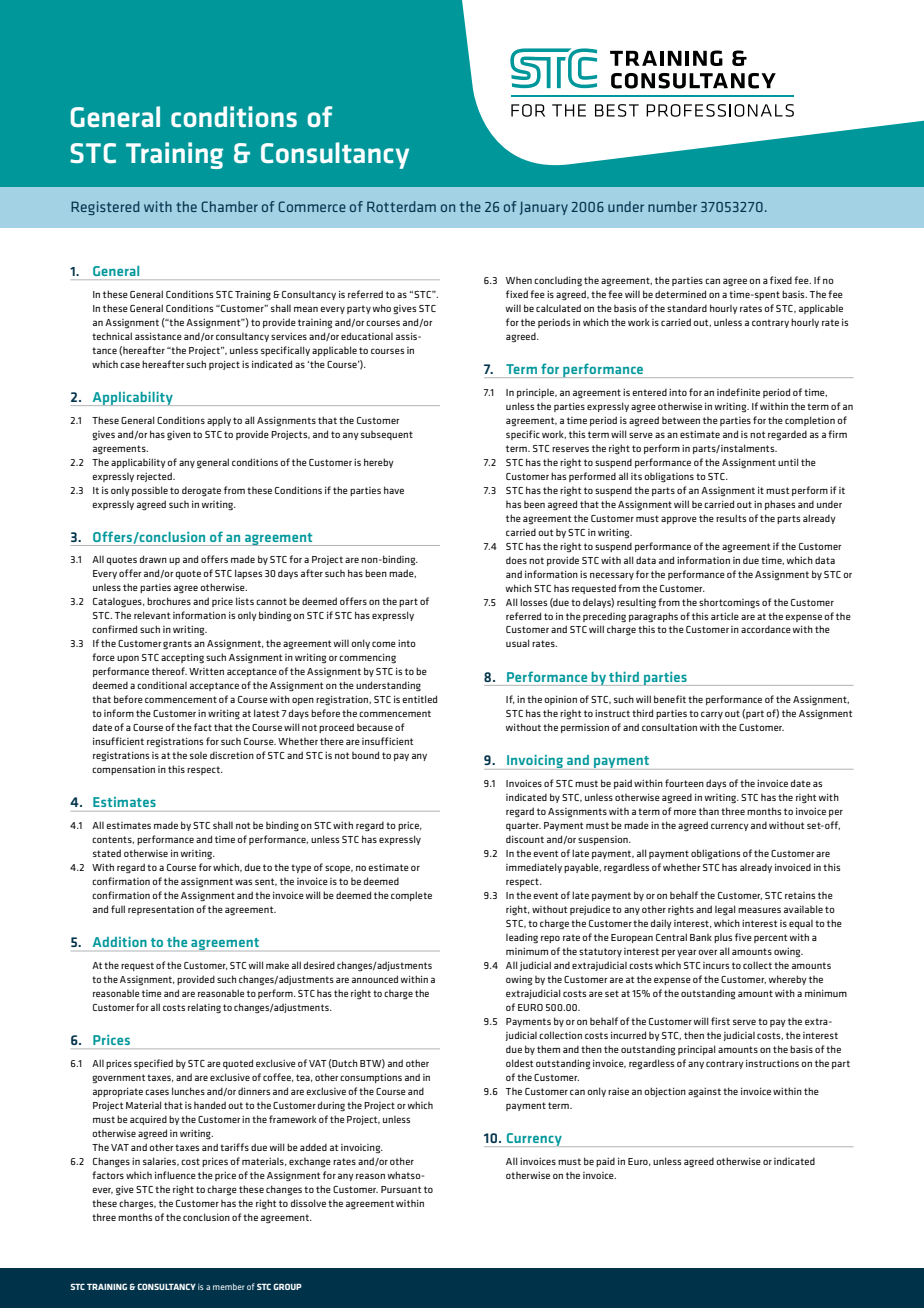 The height and width of the page is (1308, 924). What do you see at coordinates (419, 699) in the page?
I see `entitled` at bounding box center [419, 699].
